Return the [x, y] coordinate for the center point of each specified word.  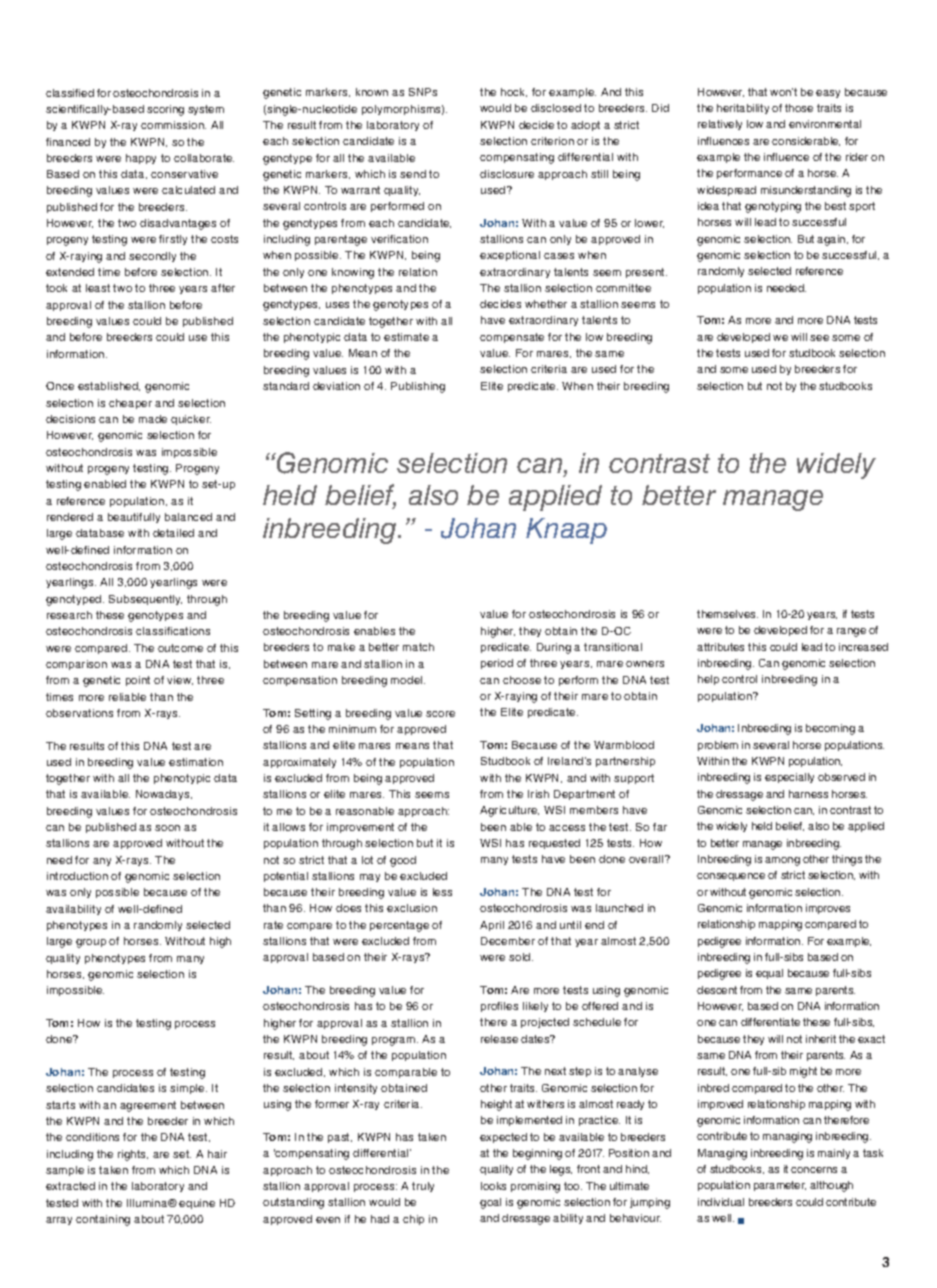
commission [173, 125]
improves [828, 909]
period [497, 664]
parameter [780, 1186]
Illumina [148, 1203]
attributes [720, 647]
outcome [180, 648]
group [91, 943]
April [492, 926]
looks [493, 1186]
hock [514, 92]
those [799, 108]
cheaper [130, 404]
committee [623, 288]
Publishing [418, 387]
